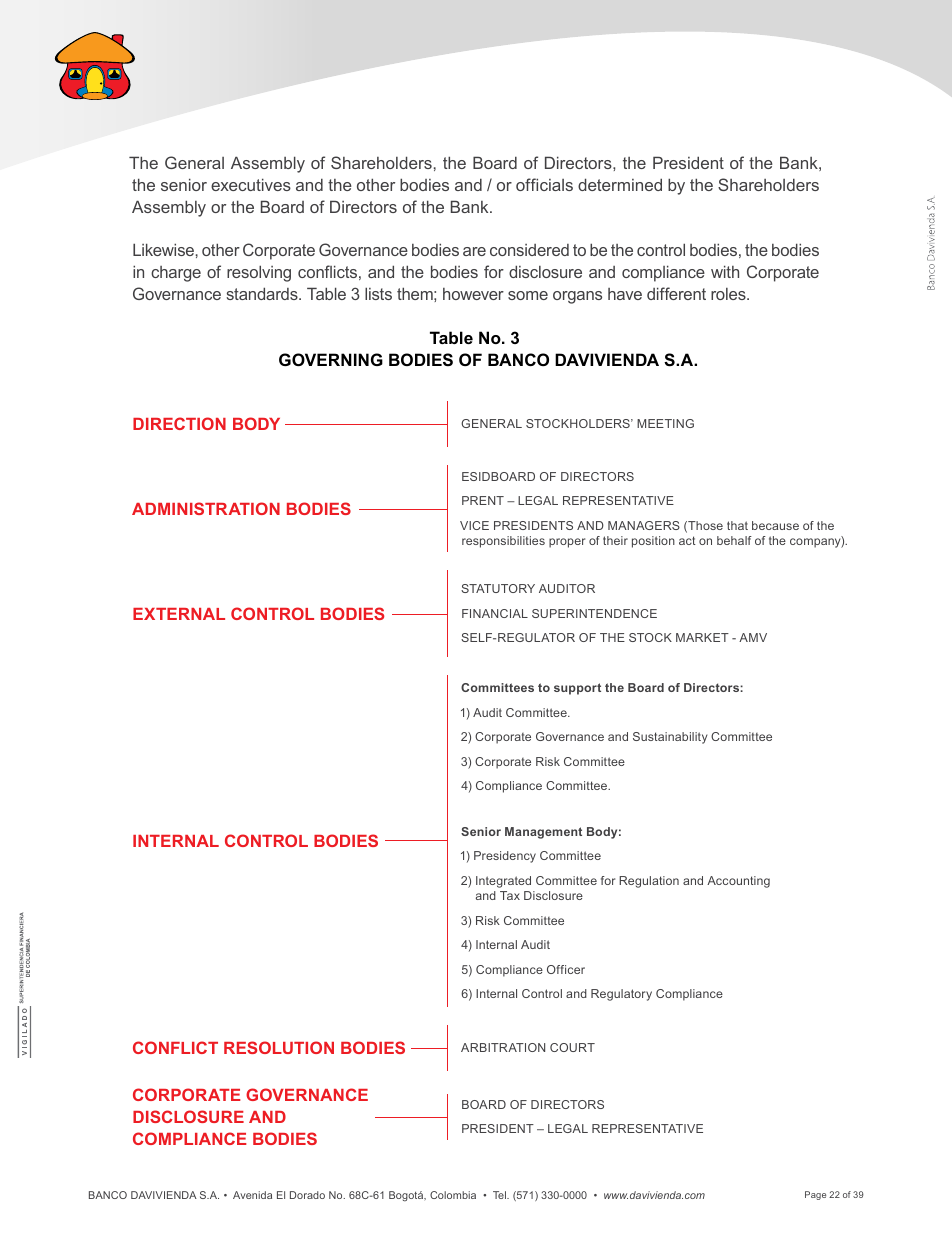 The width and height of the page is (952, 1233). What do you see at coordinates (725, 271) in the page?
I see `with` at bounding box center [725, 271].
